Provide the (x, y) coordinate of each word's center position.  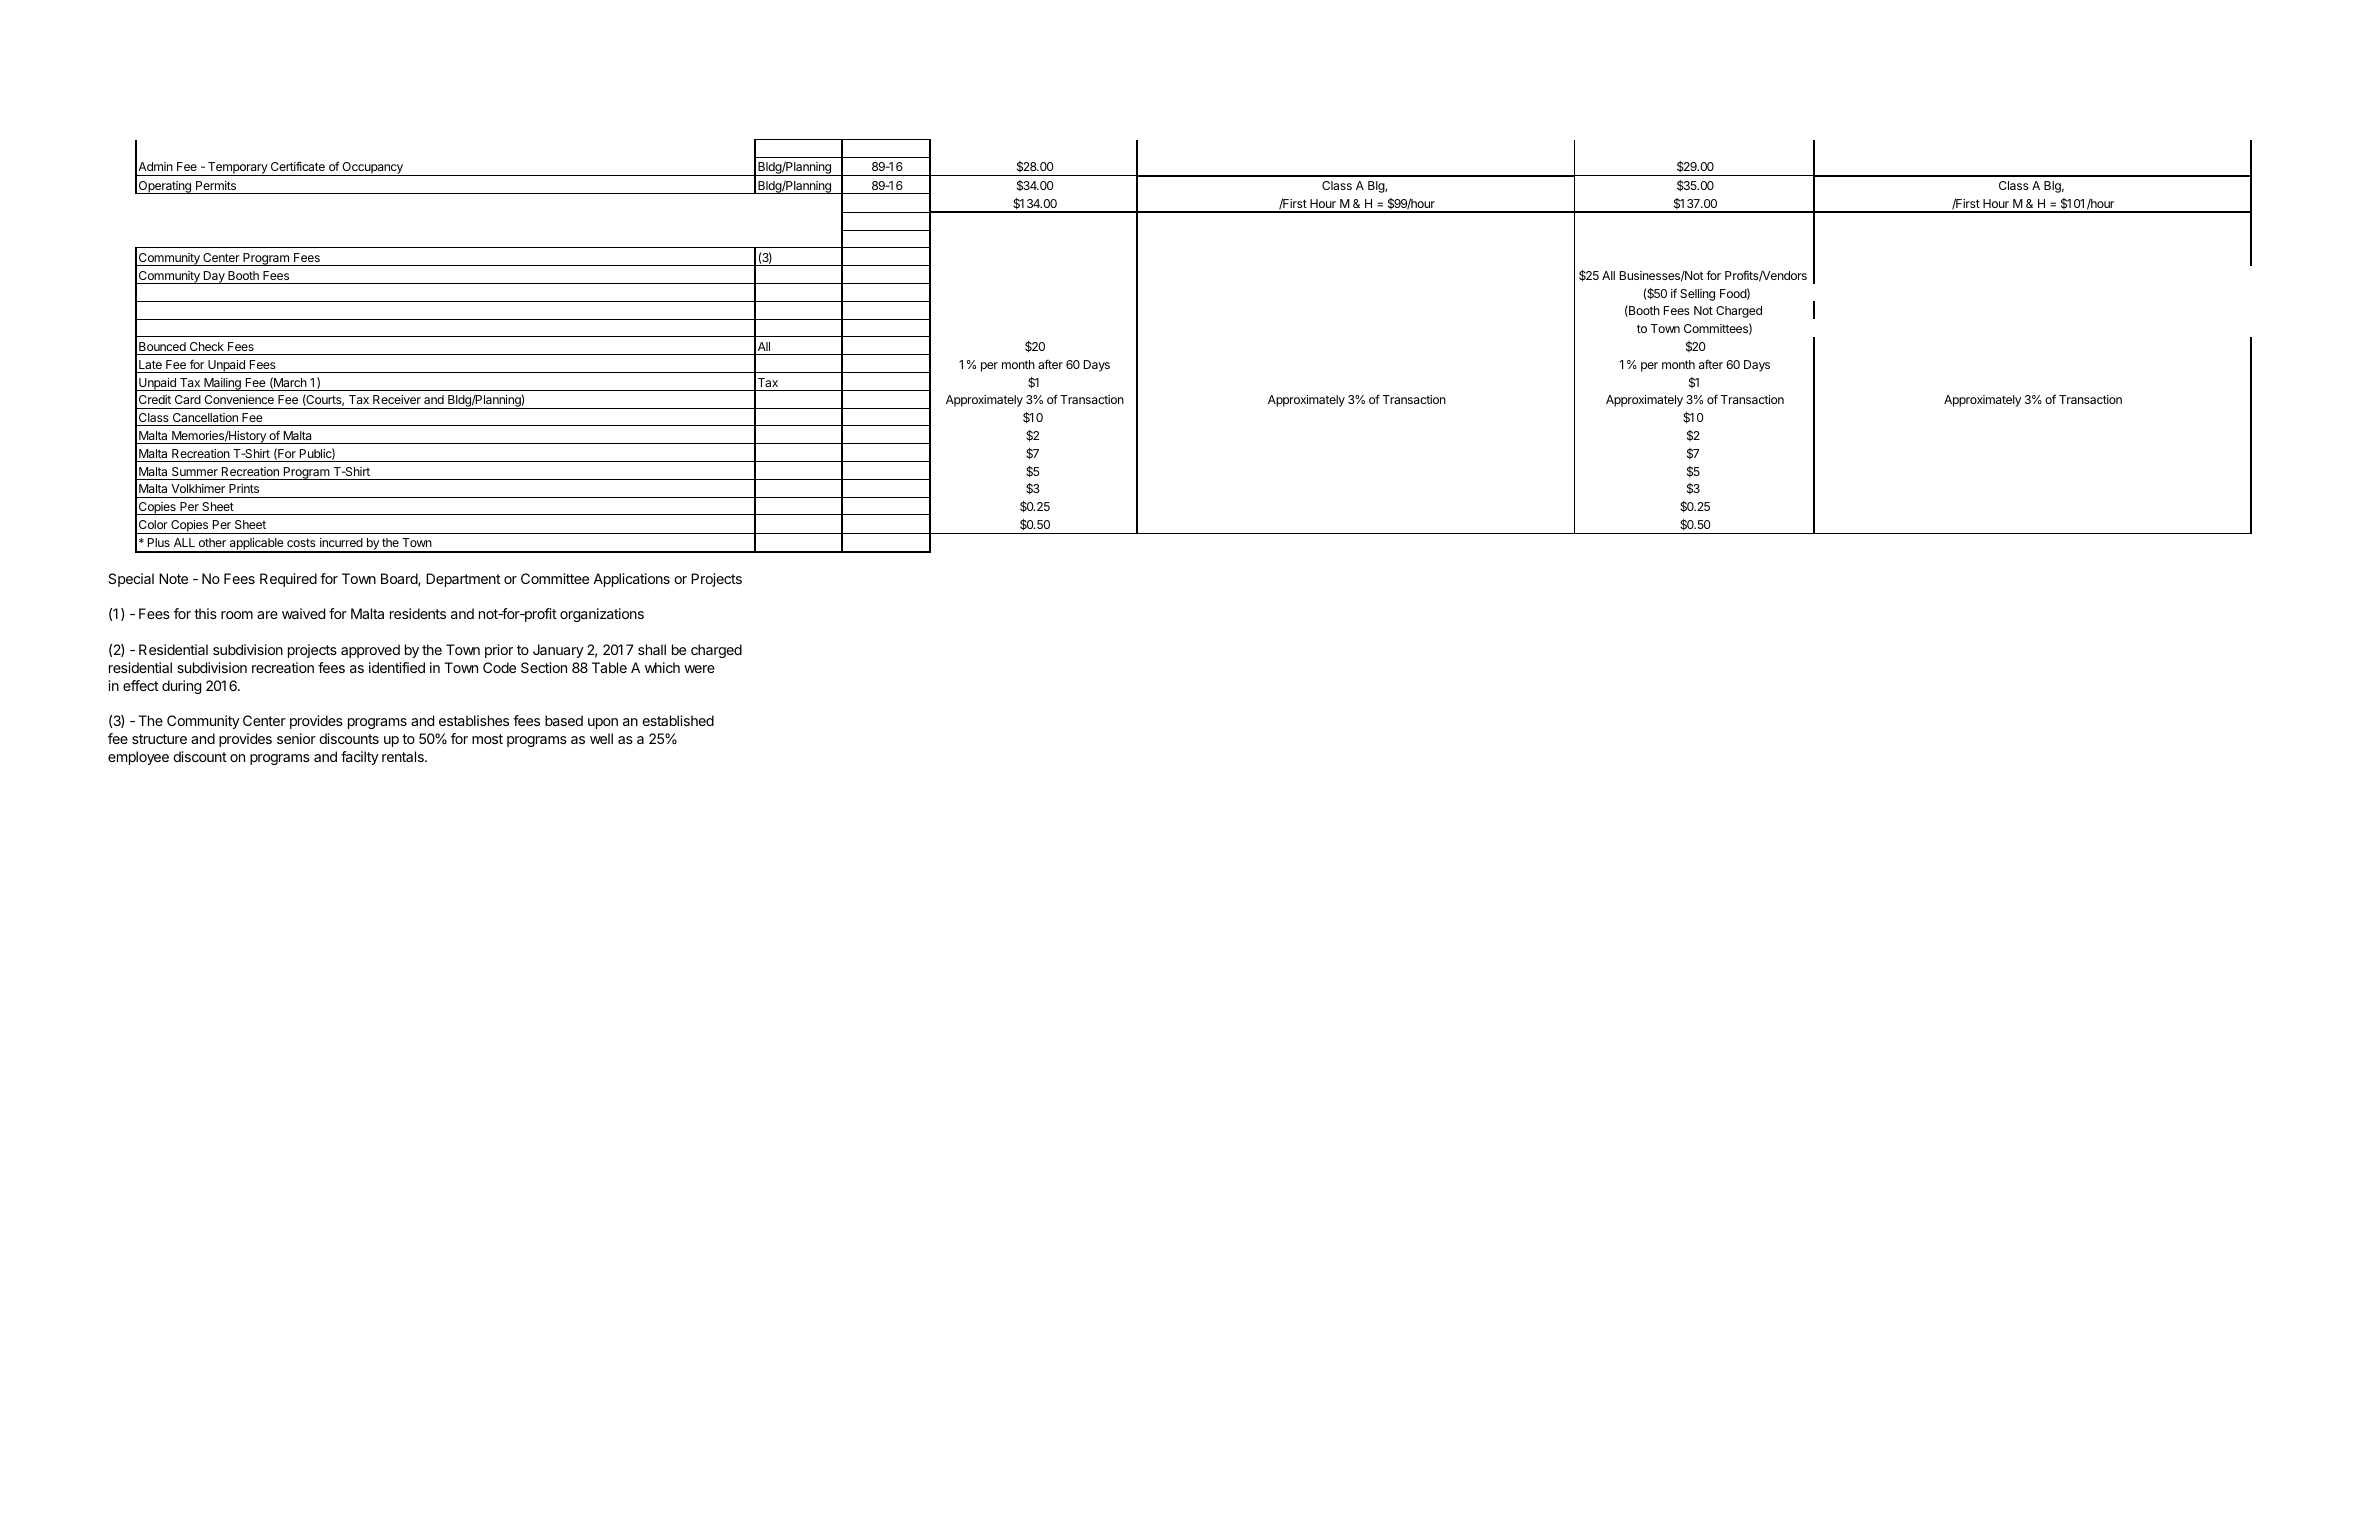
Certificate (298, 166)
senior (296, 738)
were (699, 669)
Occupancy (372, 169)
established (678, 720)
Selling (1697, 295)
